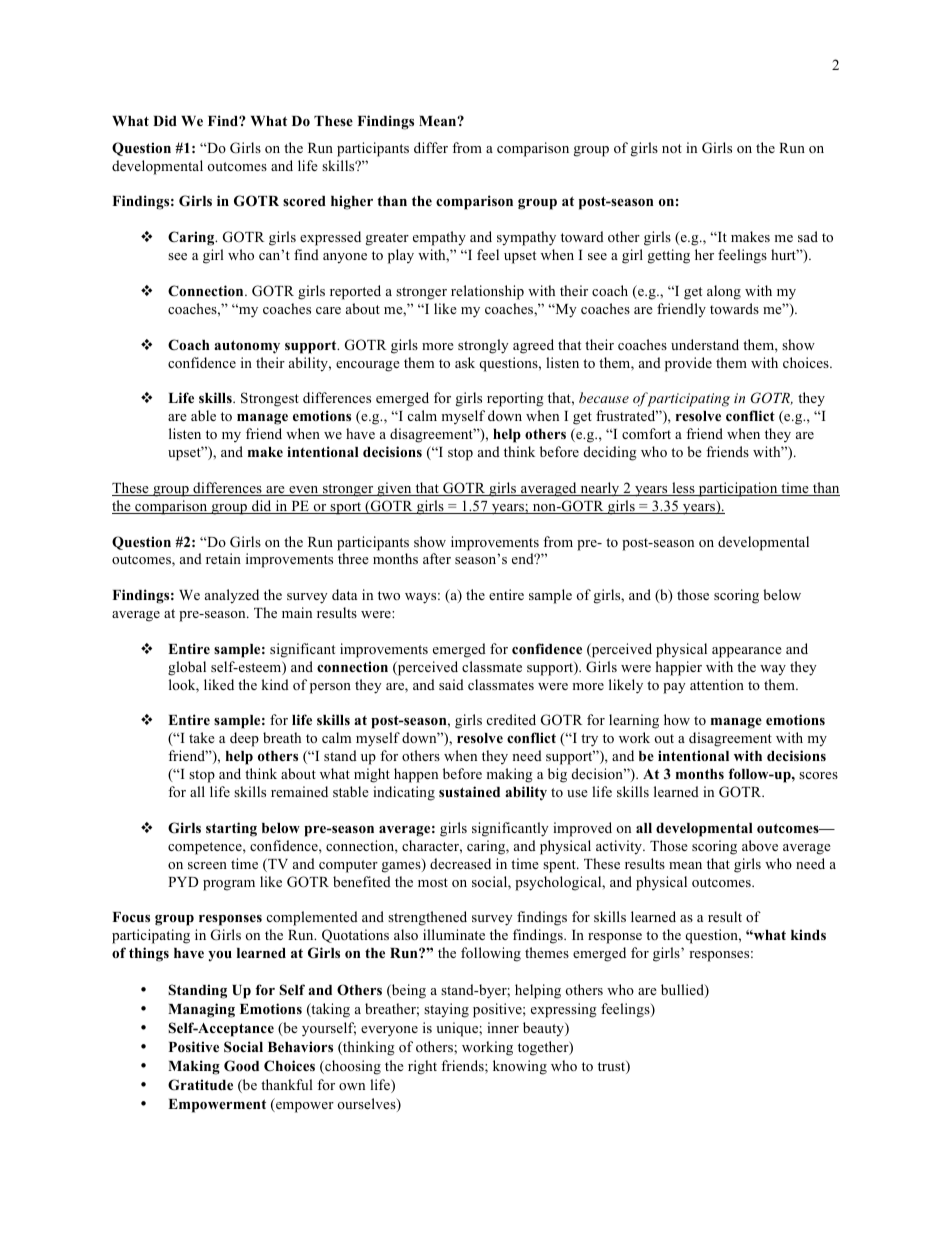 This image has height=1233, width=952. Describe the element at coordinates (564, 1010) in the image. I see `expressing` at that location.
